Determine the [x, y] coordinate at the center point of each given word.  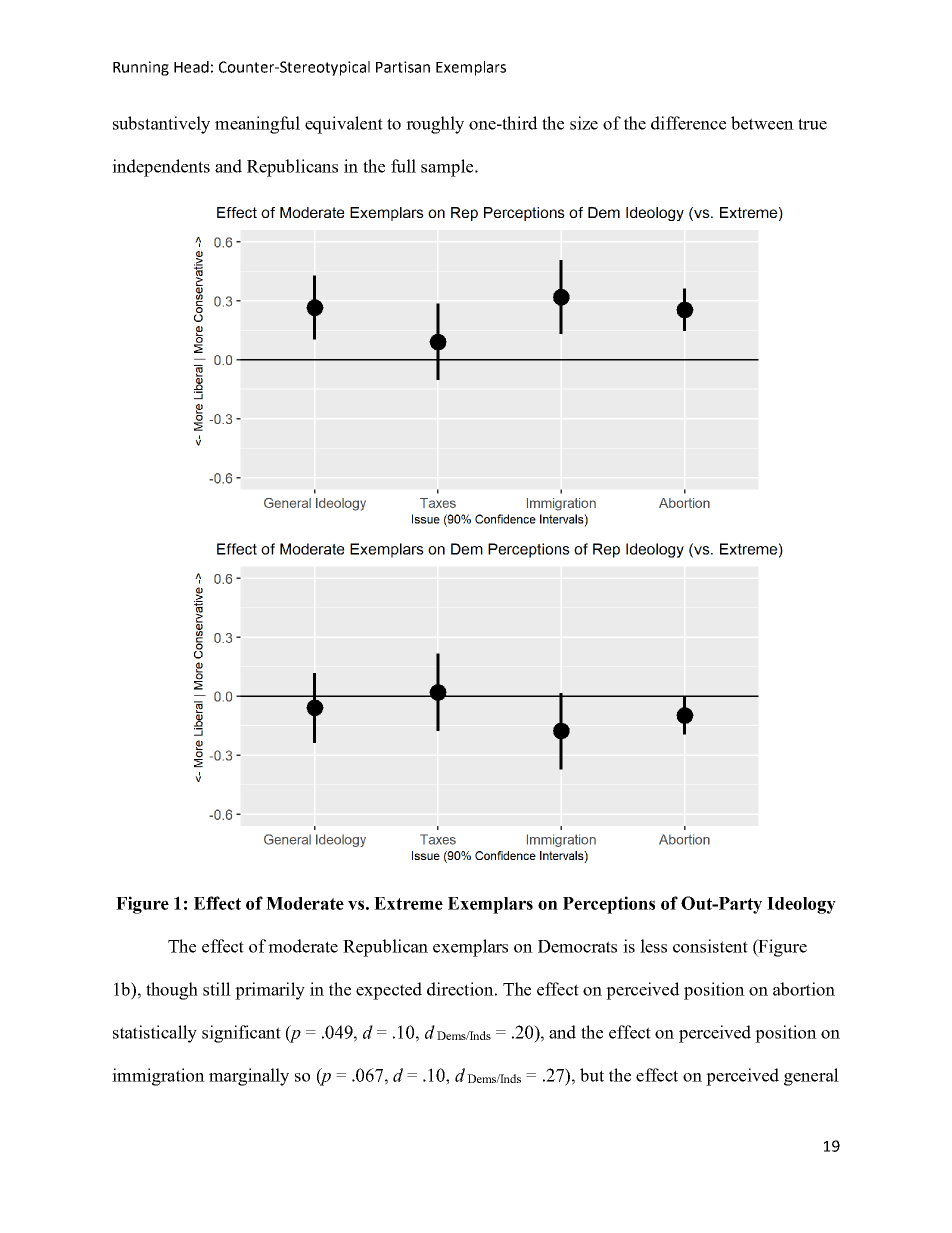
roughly [435, 125]
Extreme [408, 903]
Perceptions [609, 905]
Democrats [577, 946]
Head [191, 67]
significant [241, 1034]
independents [161, 168]
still [217, 989]
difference [688, 123]
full [403, 166]
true [812, 124]
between [762, 123]
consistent [710, 946]
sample [448, 168]
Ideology [801, 905]
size [584, 123]
